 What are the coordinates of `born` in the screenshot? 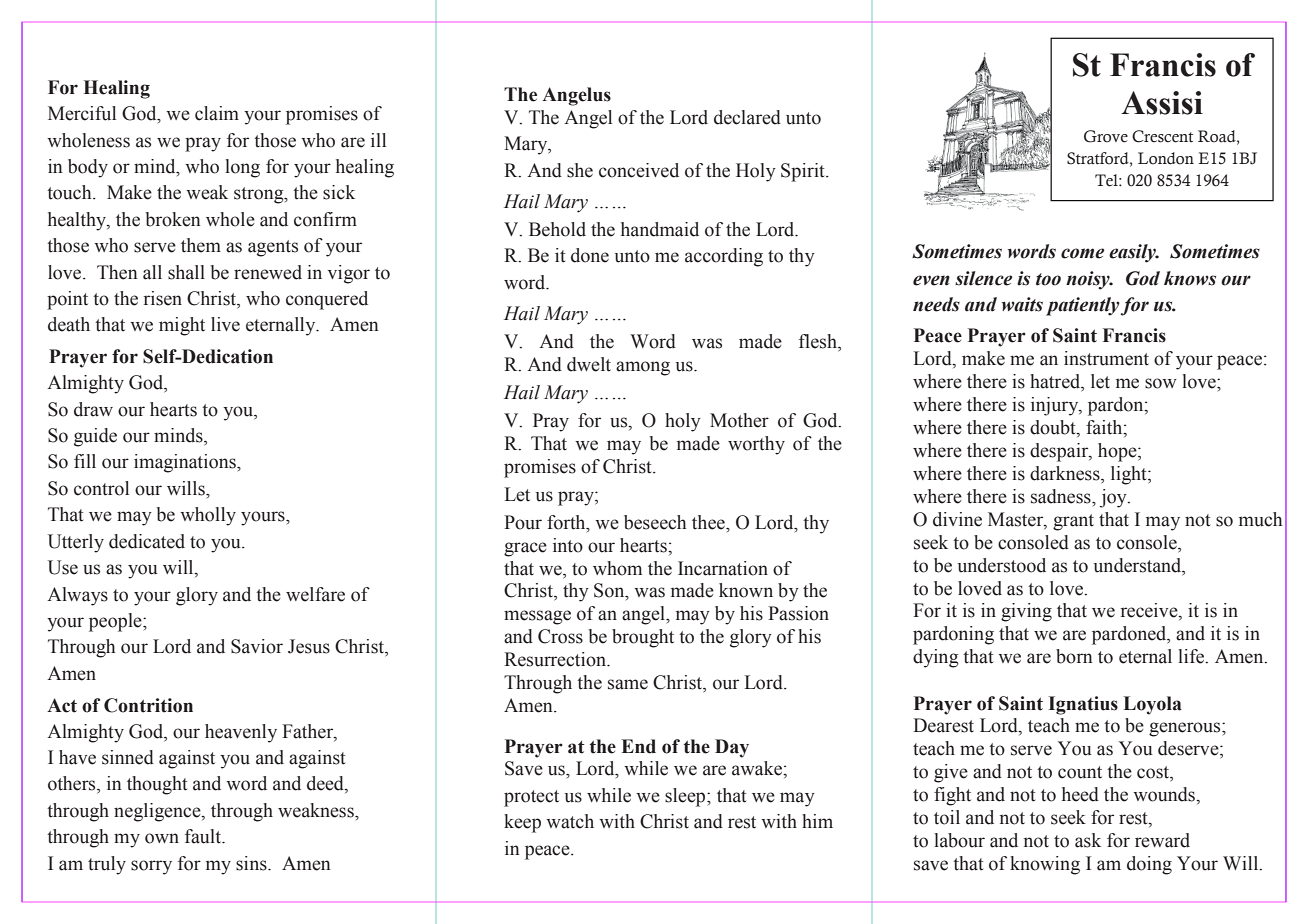 It's located at (1074, 656).
